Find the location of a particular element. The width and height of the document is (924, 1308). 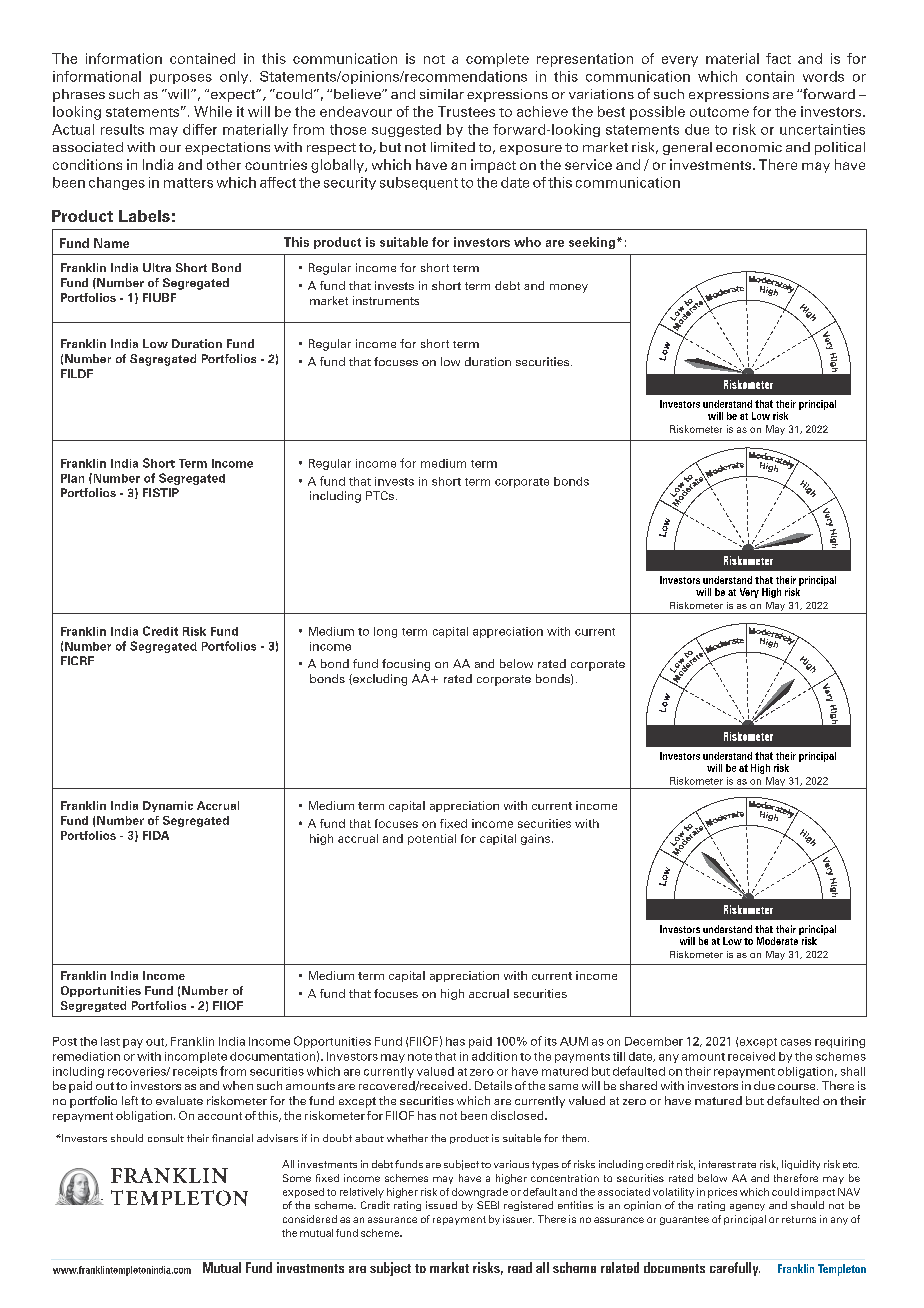

issued is located at coordinates (441, 1205).
